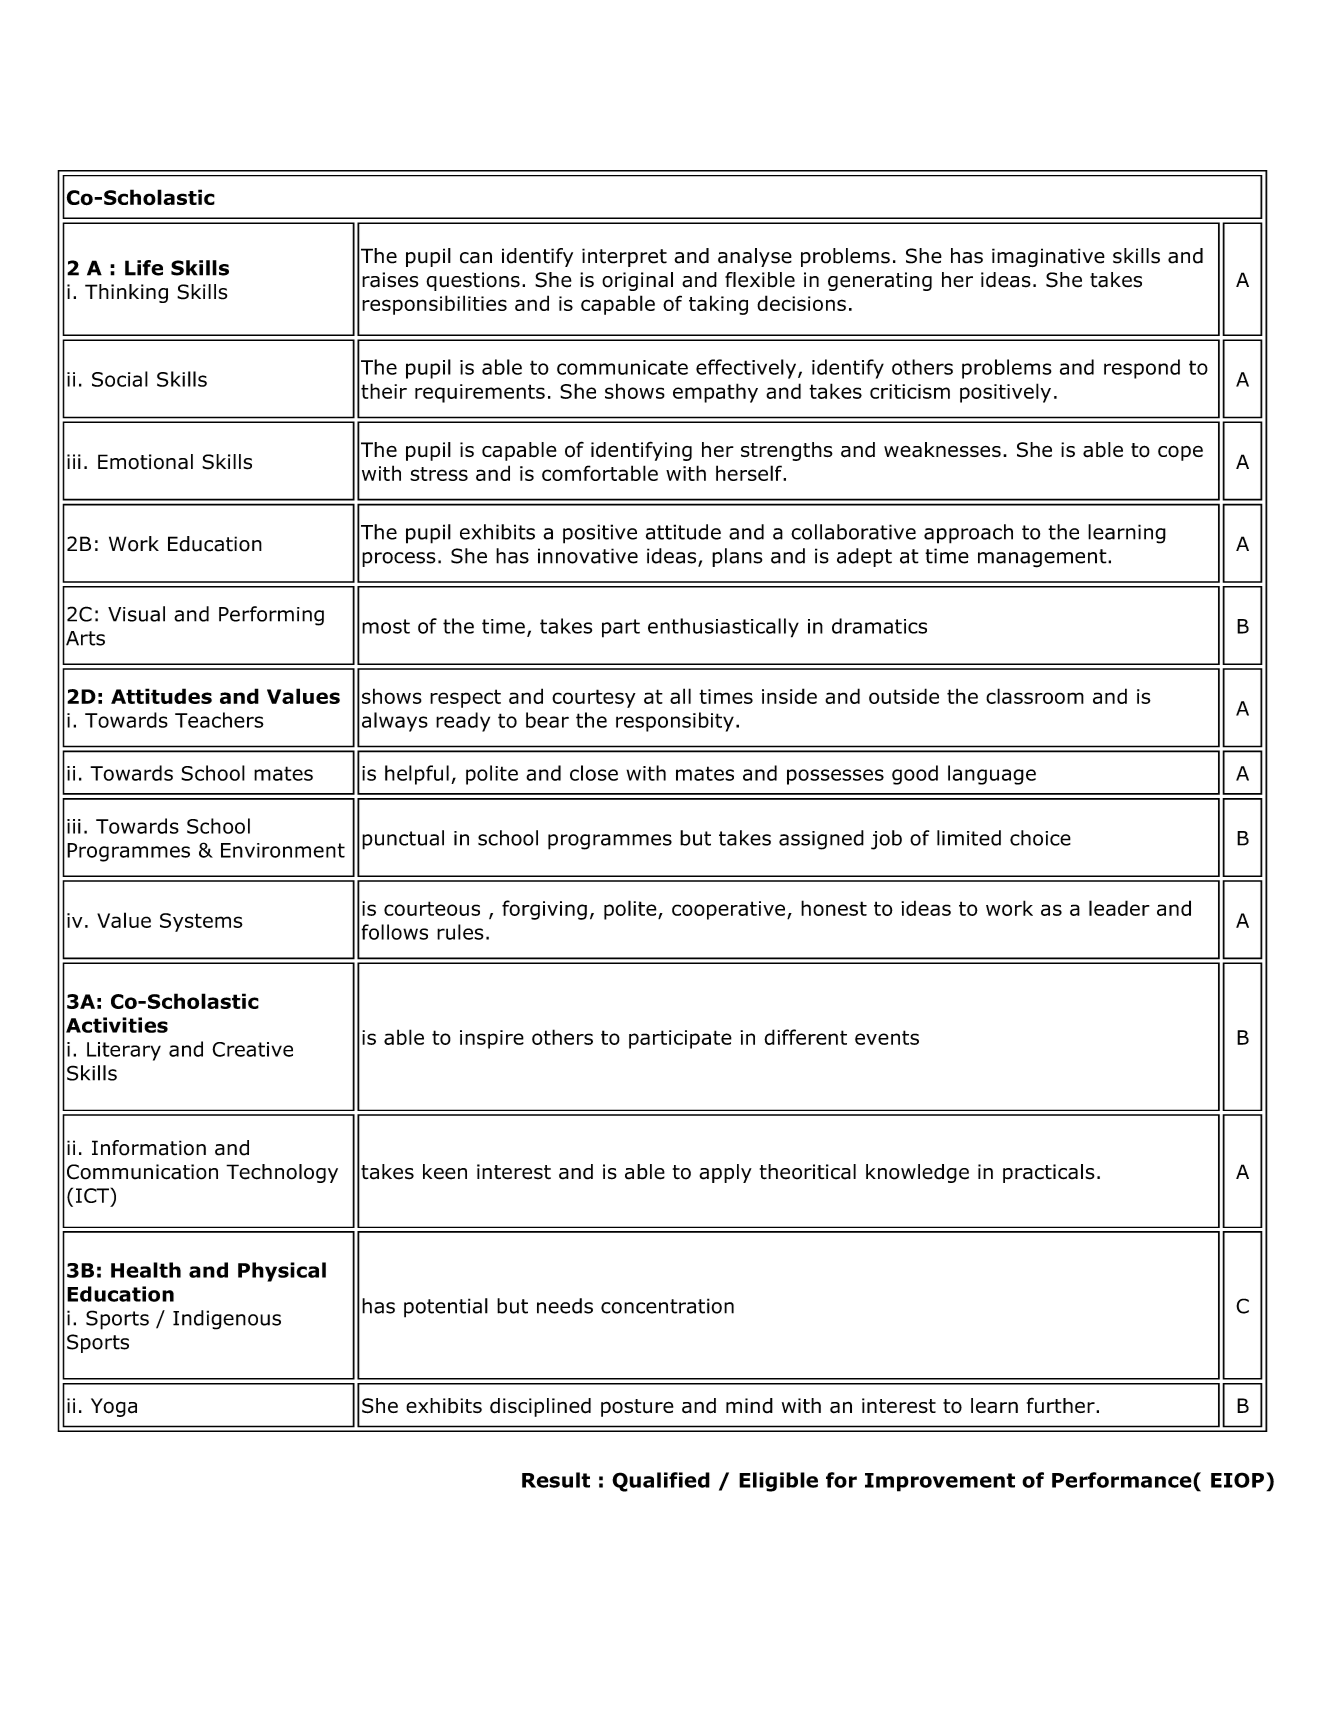 This screenshot has width=1338, height=1731. What do you see at coordinates (1040, 838) in the screenshot?
I see `choice` at bounding box center [1040, 838].
